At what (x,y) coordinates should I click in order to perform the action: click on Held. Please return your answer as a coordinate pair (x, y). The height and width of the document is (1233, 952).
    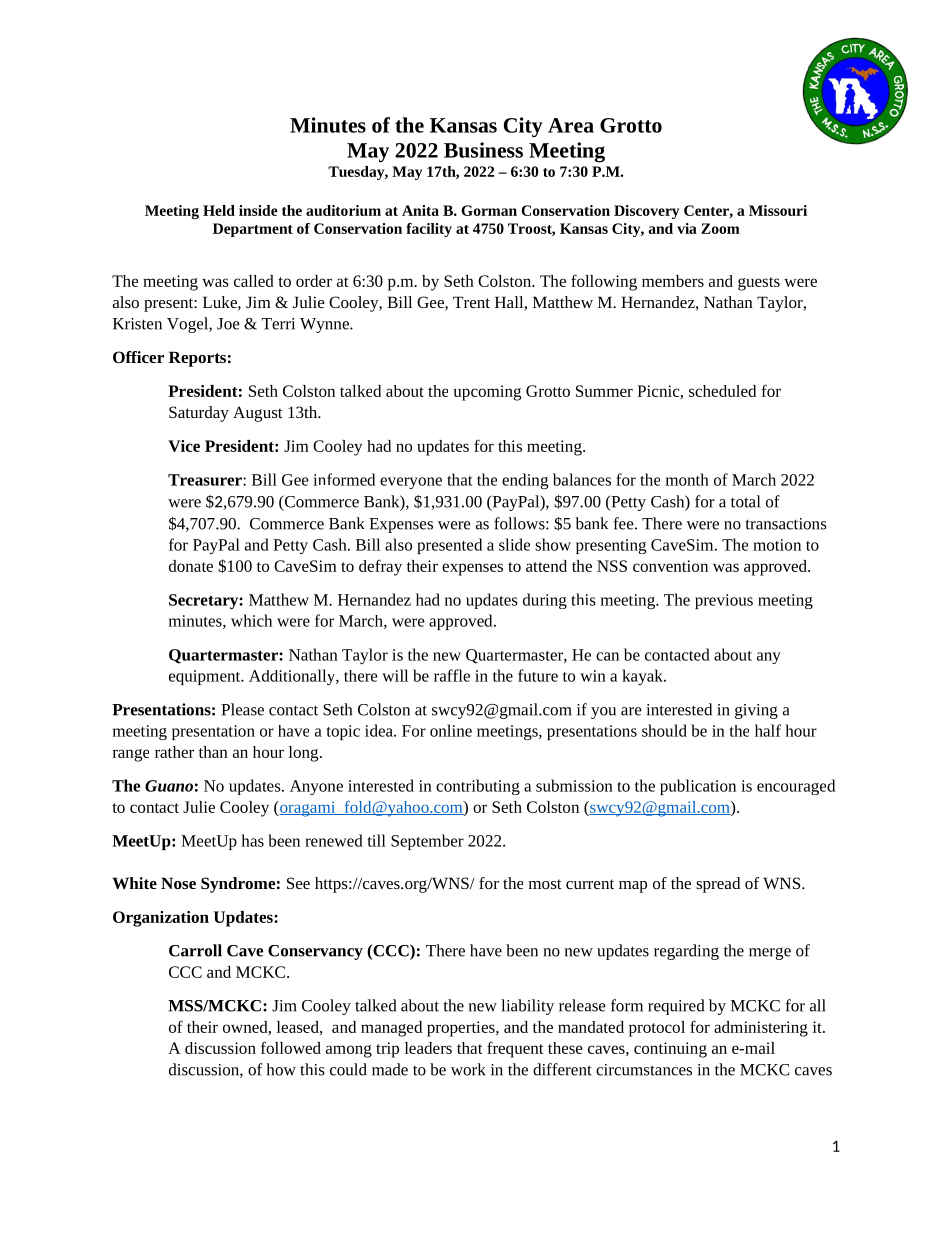
    Looking at the image, I should click on (219, 210).
